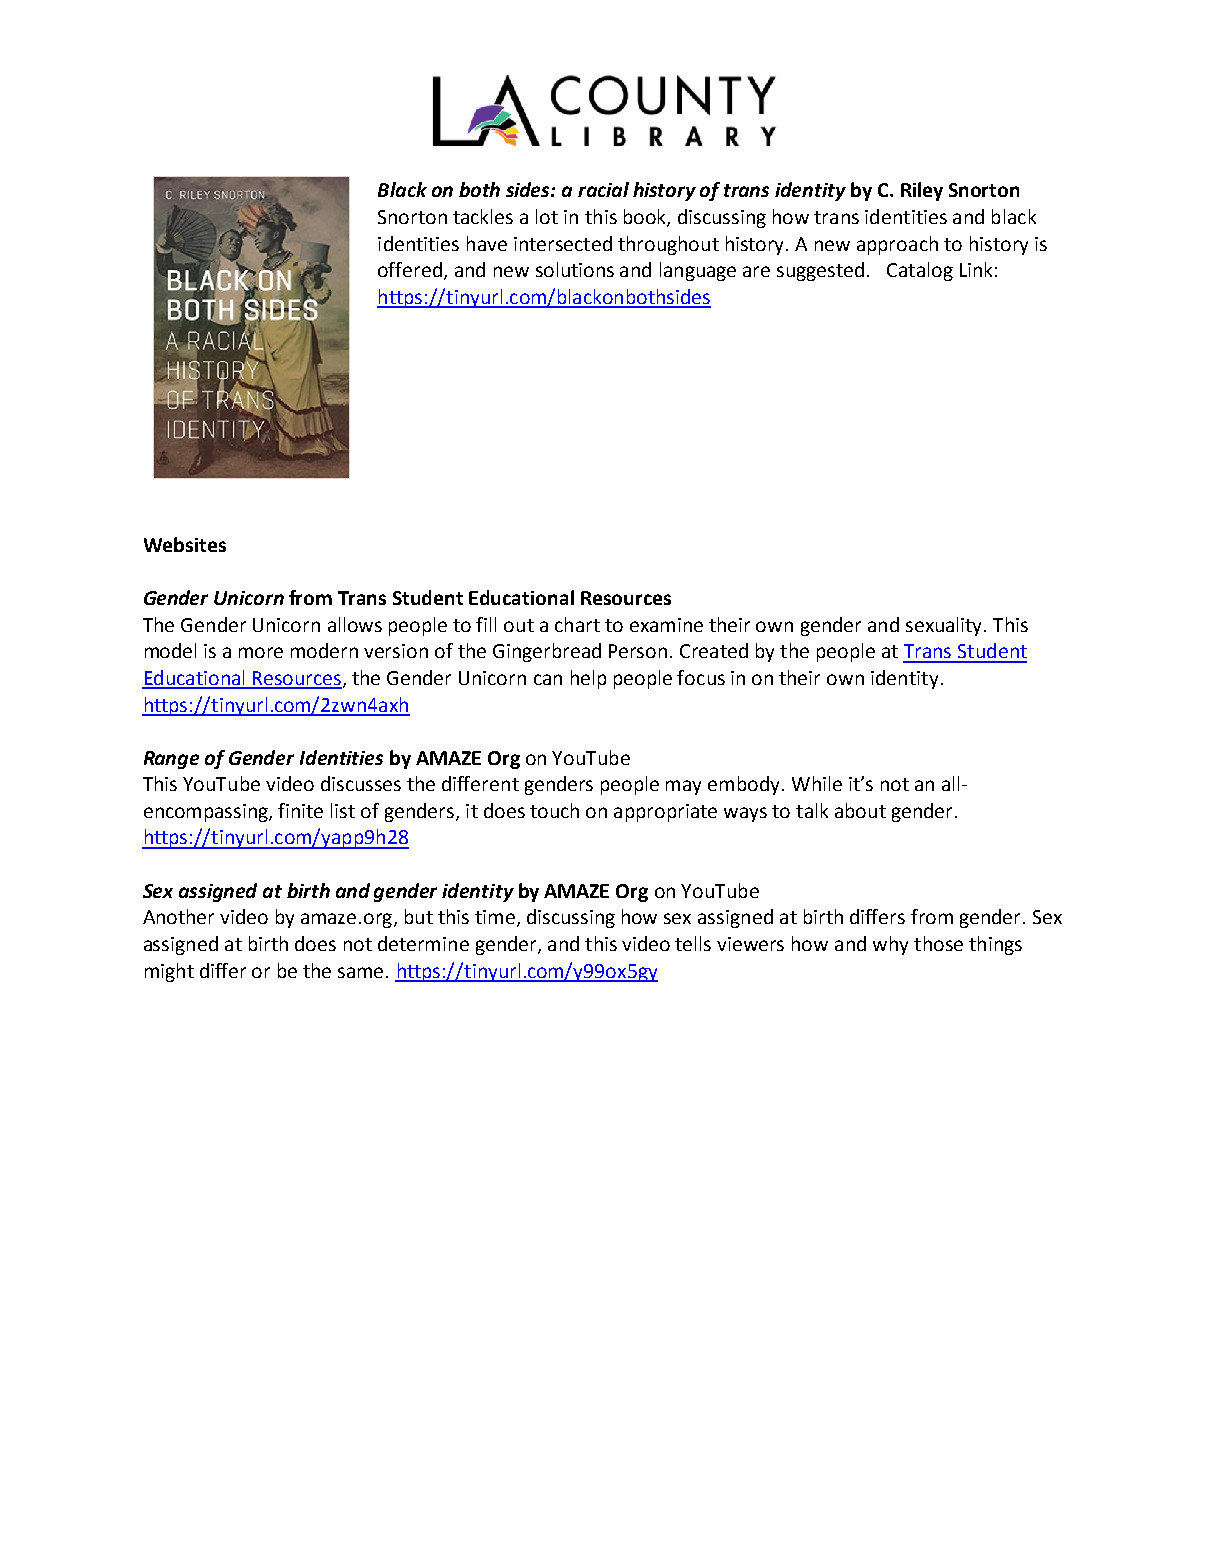 The height and width of the page is (1568, 1212). What do you see at coordinates (922, 191) in the page?
I see `Riley` at bounding box center [922, 191].
